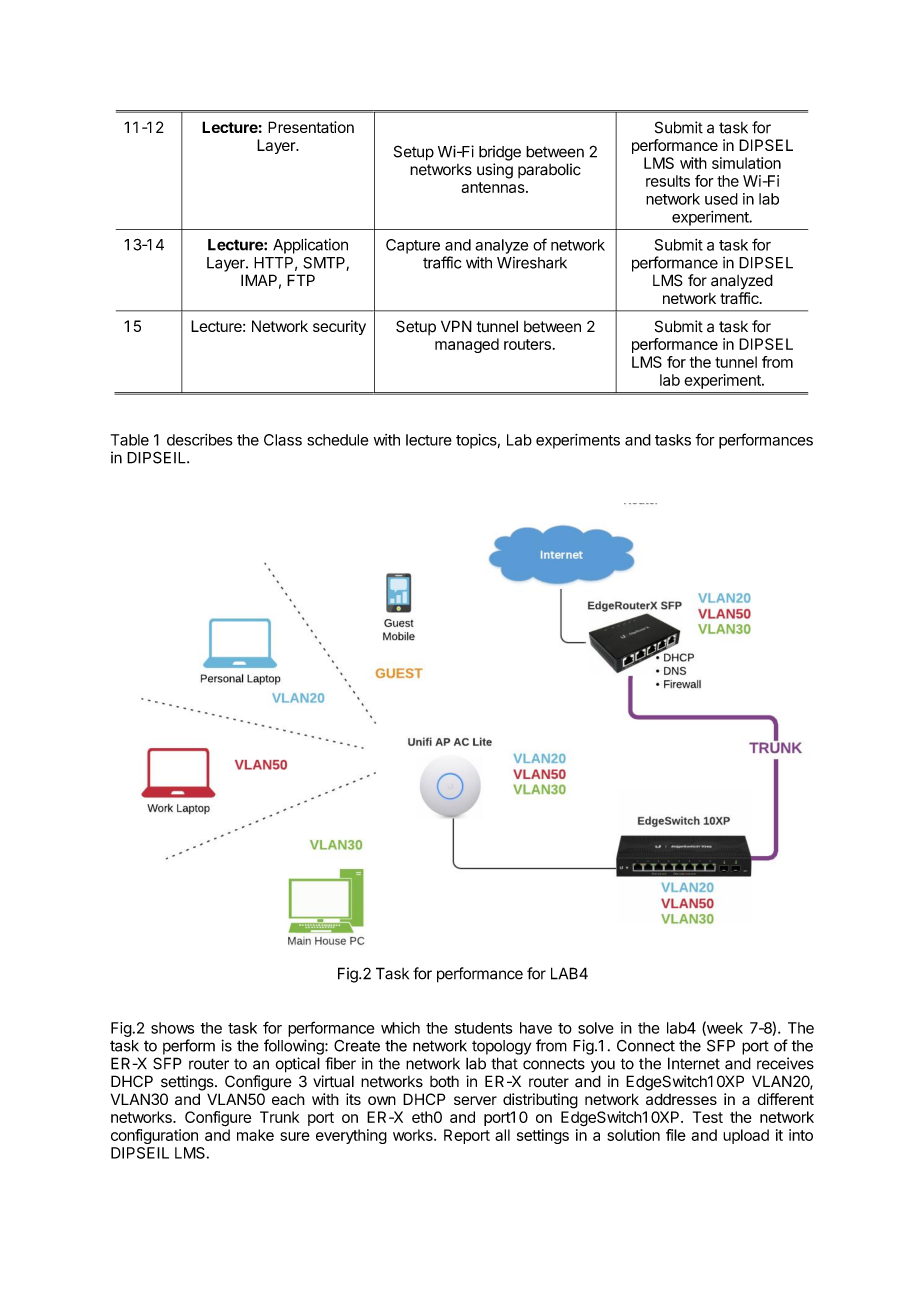 The width and height of the page is (924, 1308). I want to click on Presentation, so click(311, 127).
